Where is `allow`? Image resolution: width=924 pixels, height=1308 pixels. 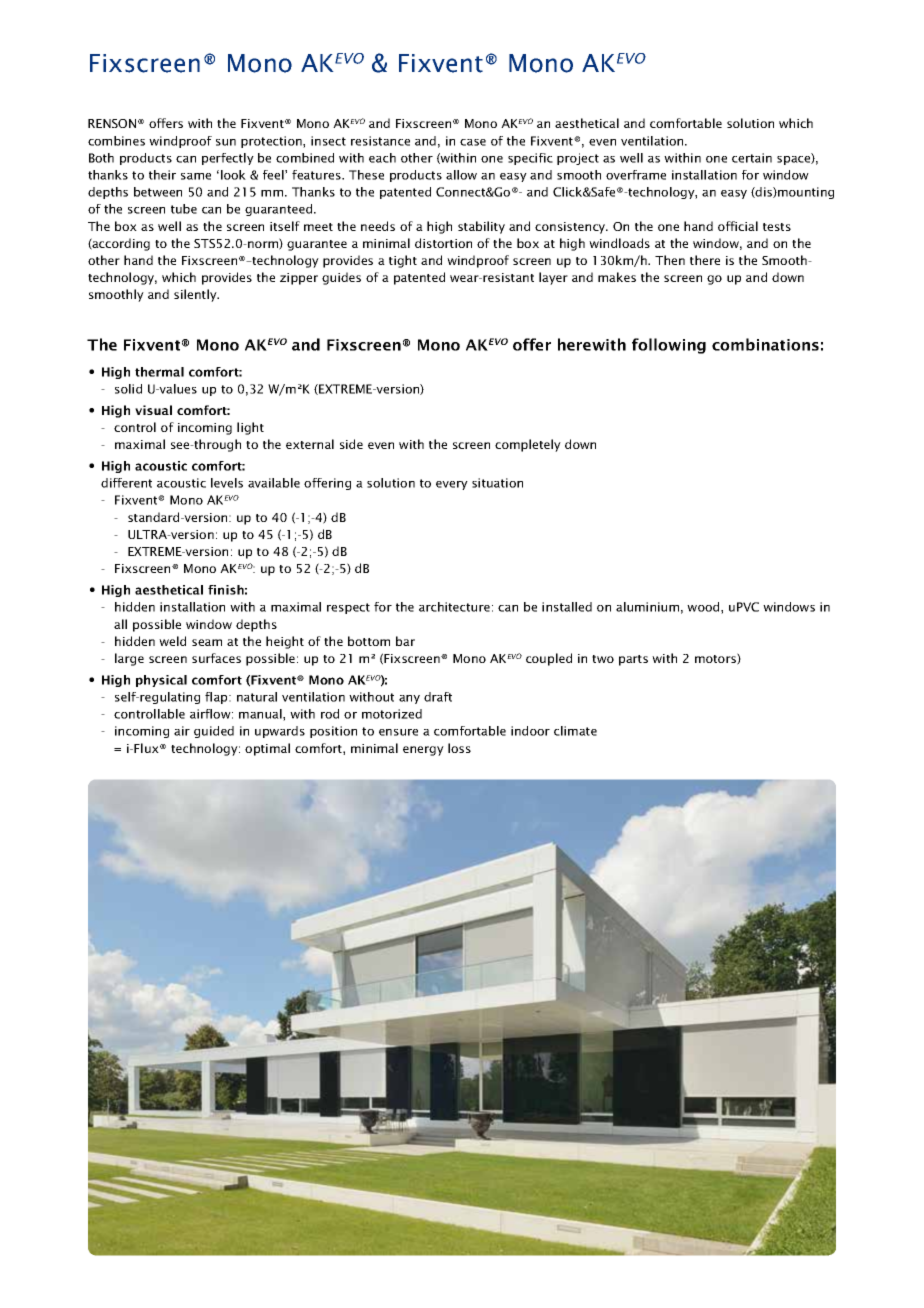 allow is located at coordinates (461, 175).
